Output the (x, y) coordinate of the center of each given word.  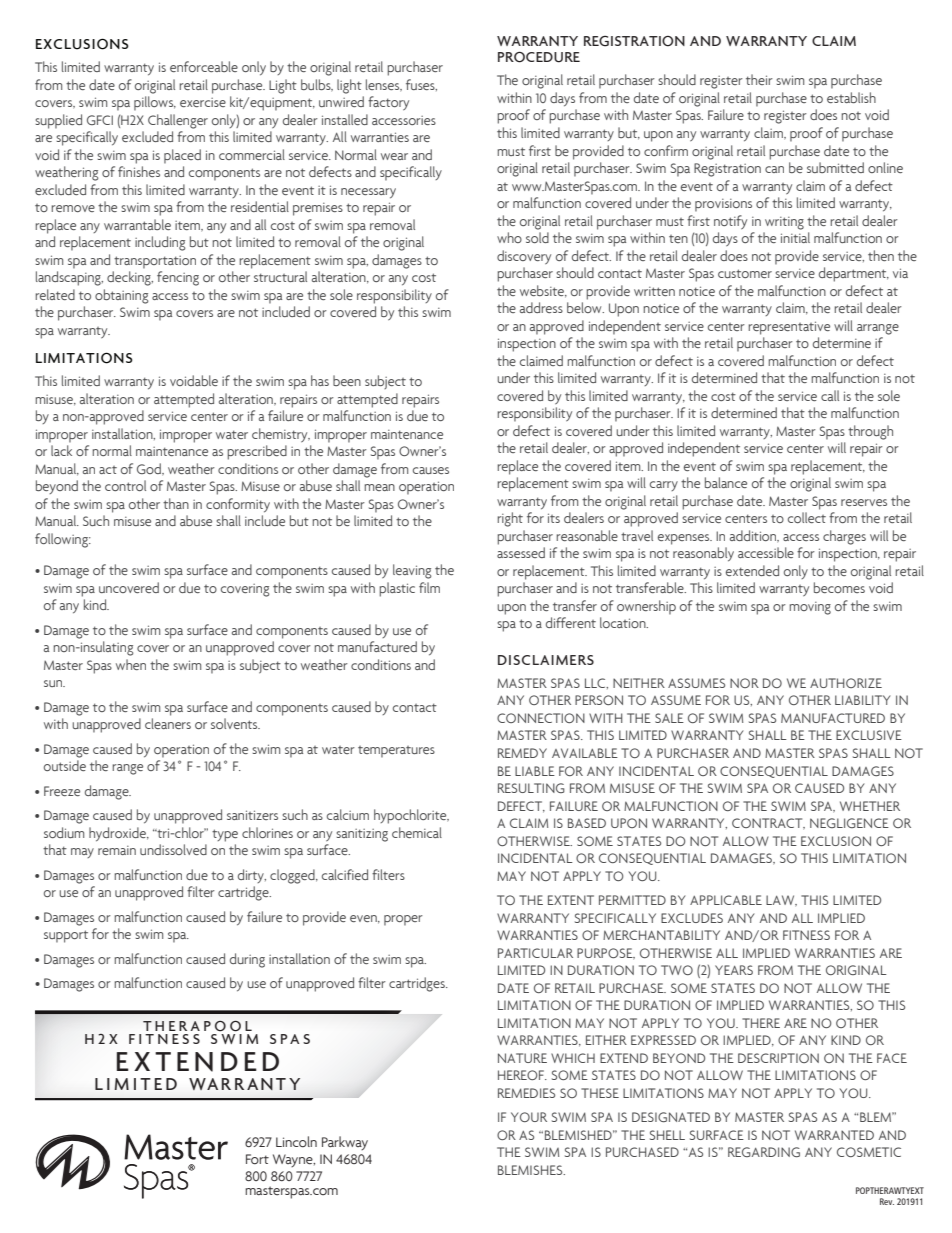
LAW (781, 901)
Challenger (178, 121)
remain (117, 850)
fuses (421, 85)
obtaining (121, 296)
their (759, 79)
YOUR (529, 1117)
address (541, 307)
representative (789, 328)
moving (810, 608)
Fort (257, 1159)
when (131, 664)
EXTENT (571, 900)
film (429, 587)
